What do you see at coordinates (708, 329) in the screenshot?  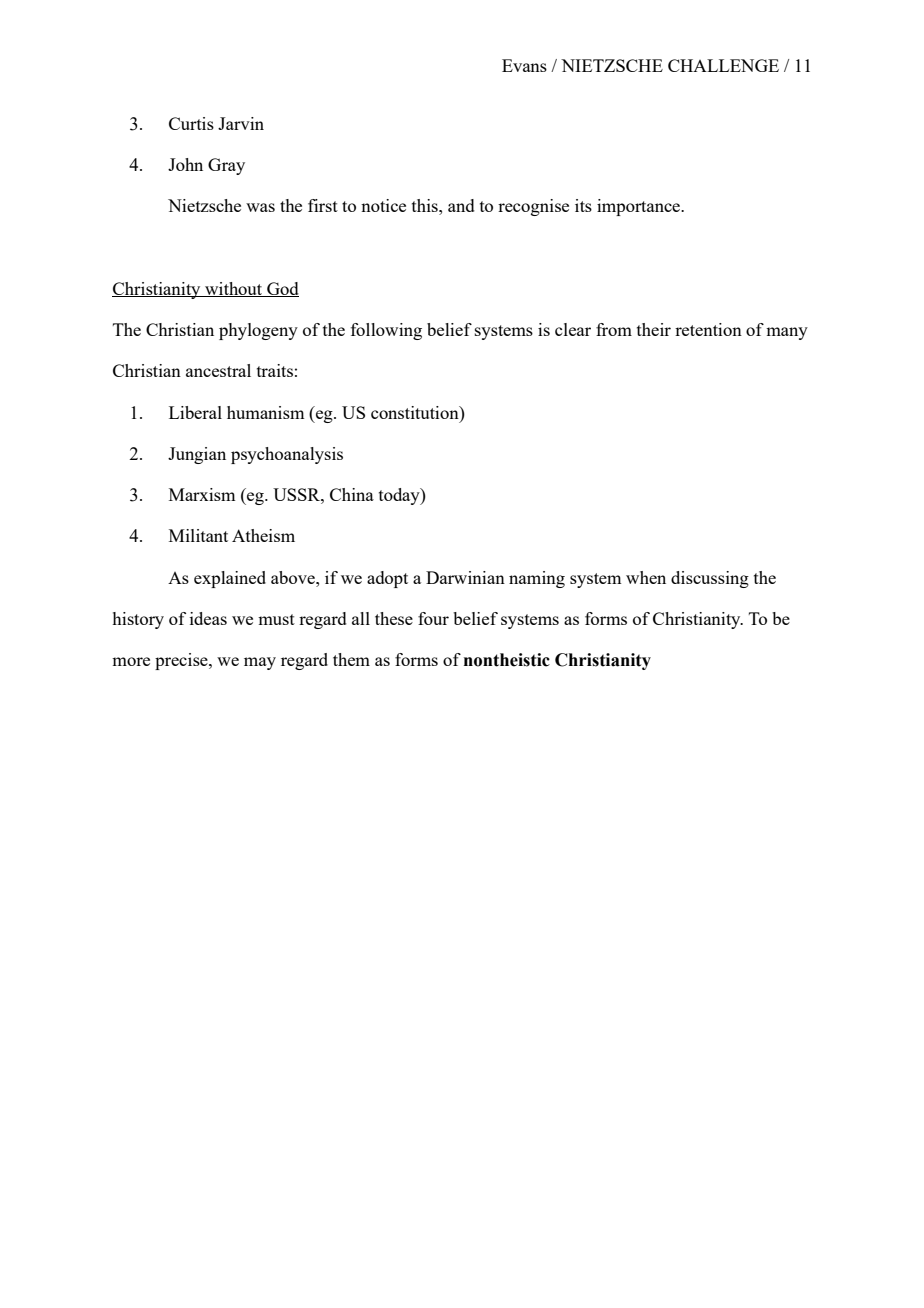 I see `retention` at bounding box center [708, 329].
